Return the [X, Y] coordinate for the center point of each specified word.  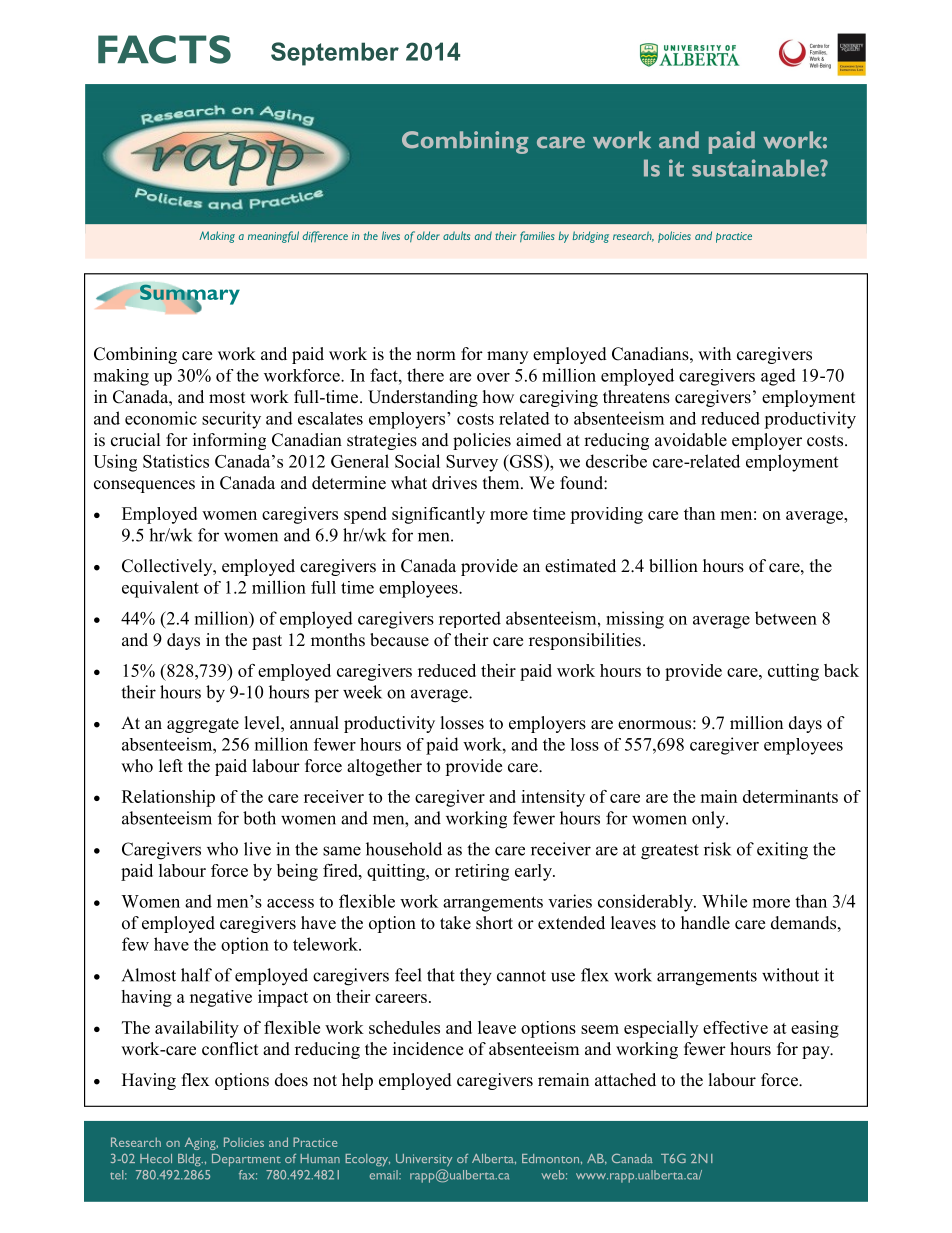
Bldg [190, 1160]
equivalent [160, 589]
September [335, 54]
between [786, 618]
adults [456, 235]
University [424, 1160]
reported [470, 619]
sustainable [756, 168]
